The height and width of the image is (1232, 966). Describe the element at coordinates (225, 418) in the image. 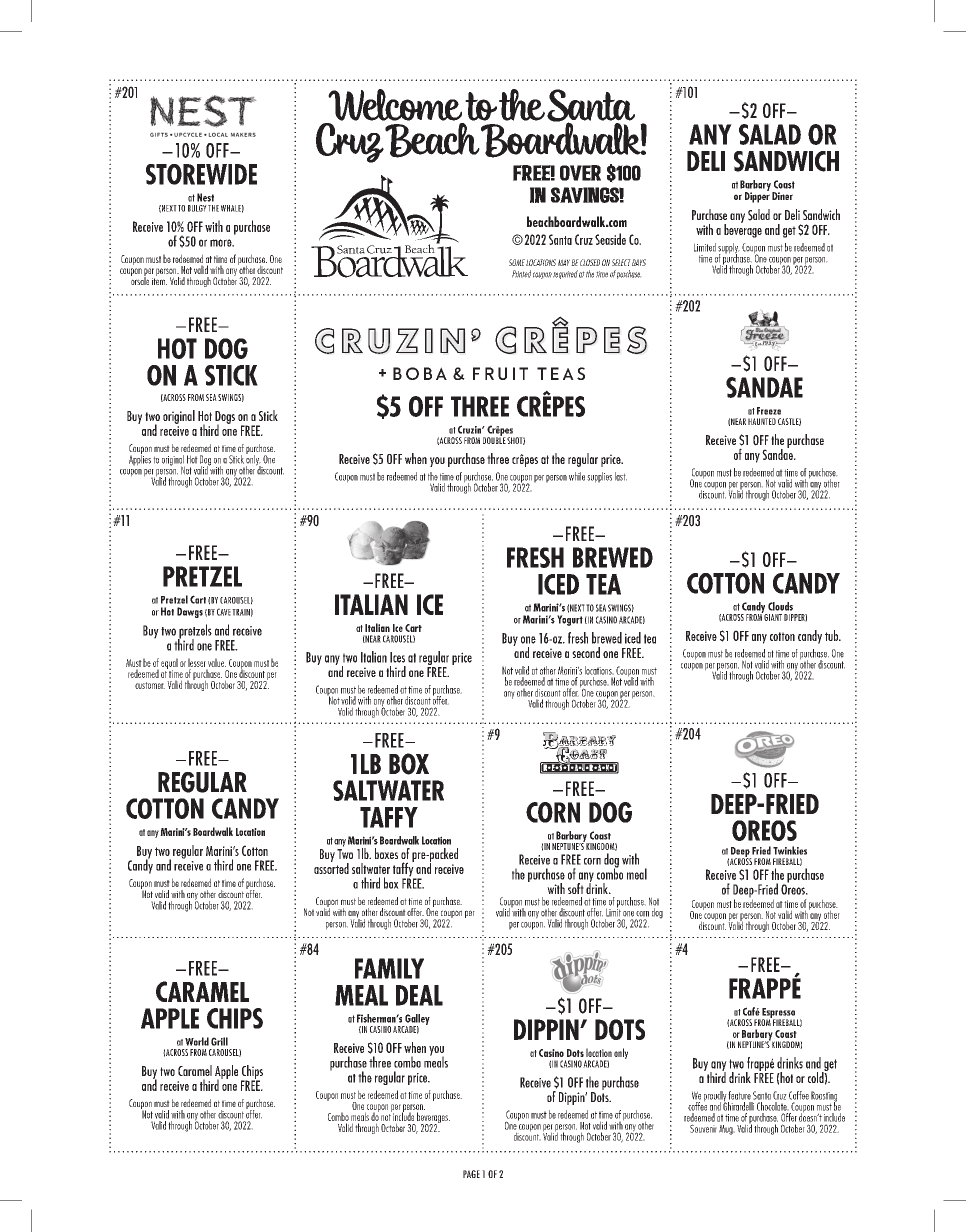

I see `Dogs` at that location.
